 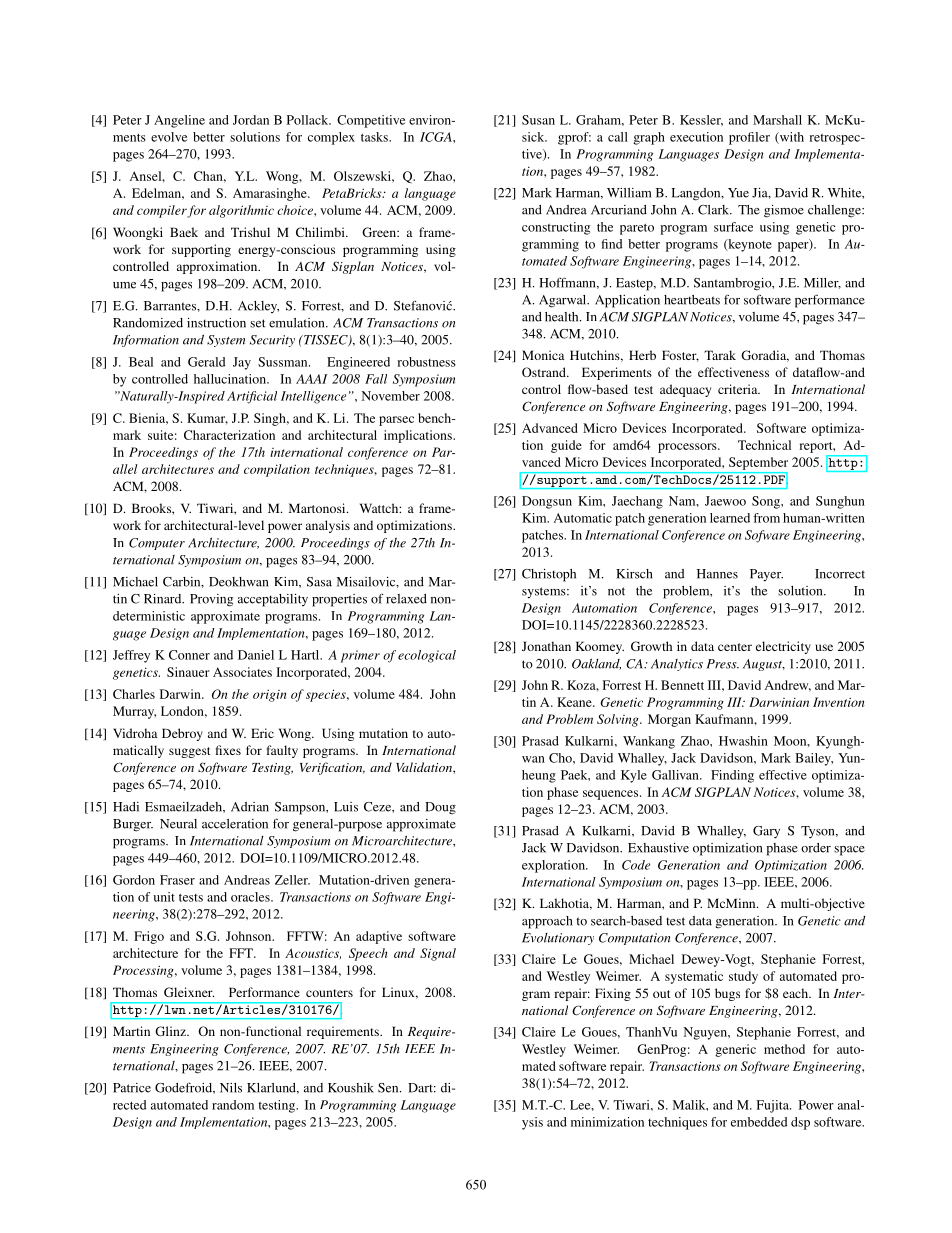 I want to click on profiler, so click(x=749, y=138).
